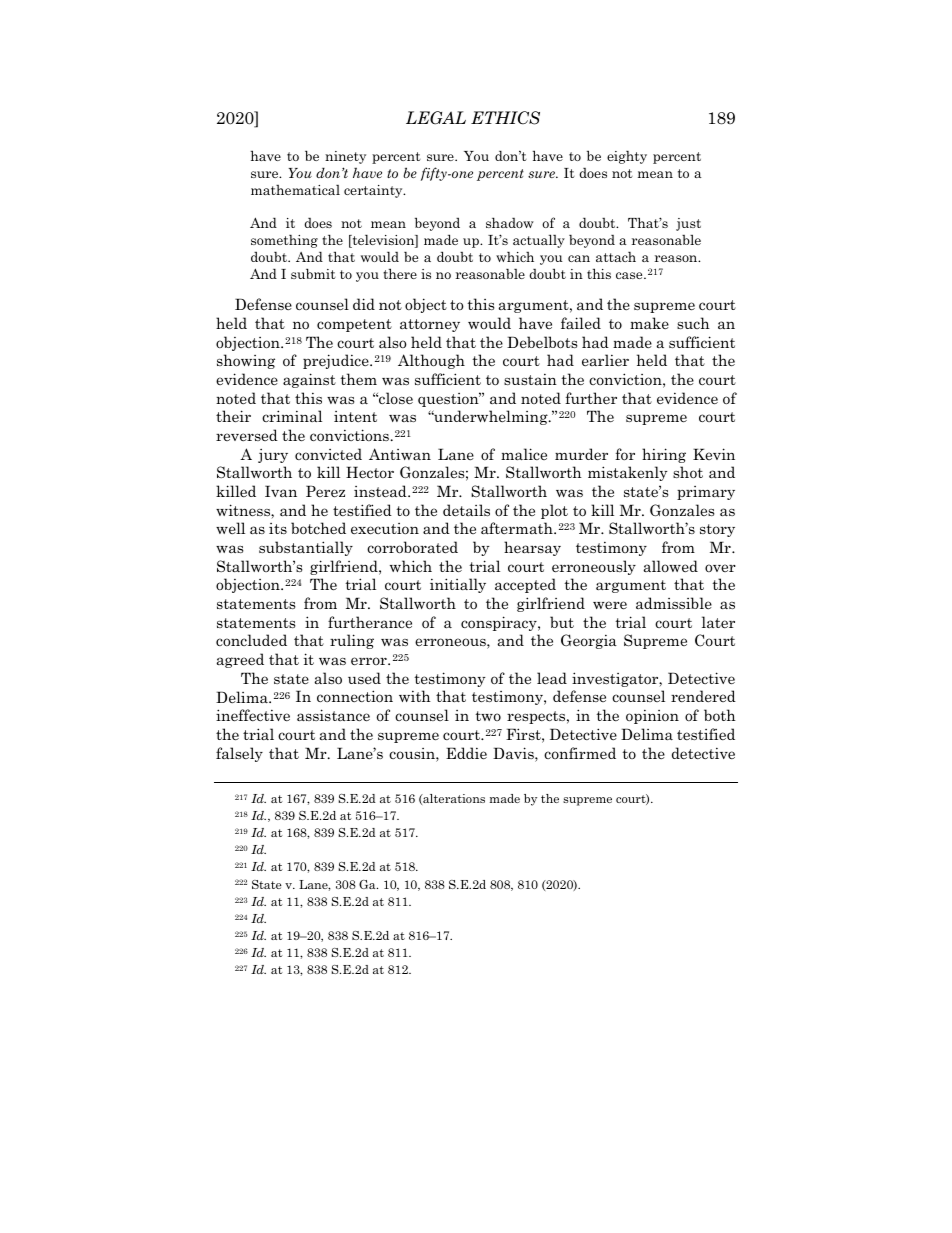 This screenshot has height=1233, width=952. Describe the element at coordinates (466, 753) in the screenshot. I see `Eddie` at that location.
